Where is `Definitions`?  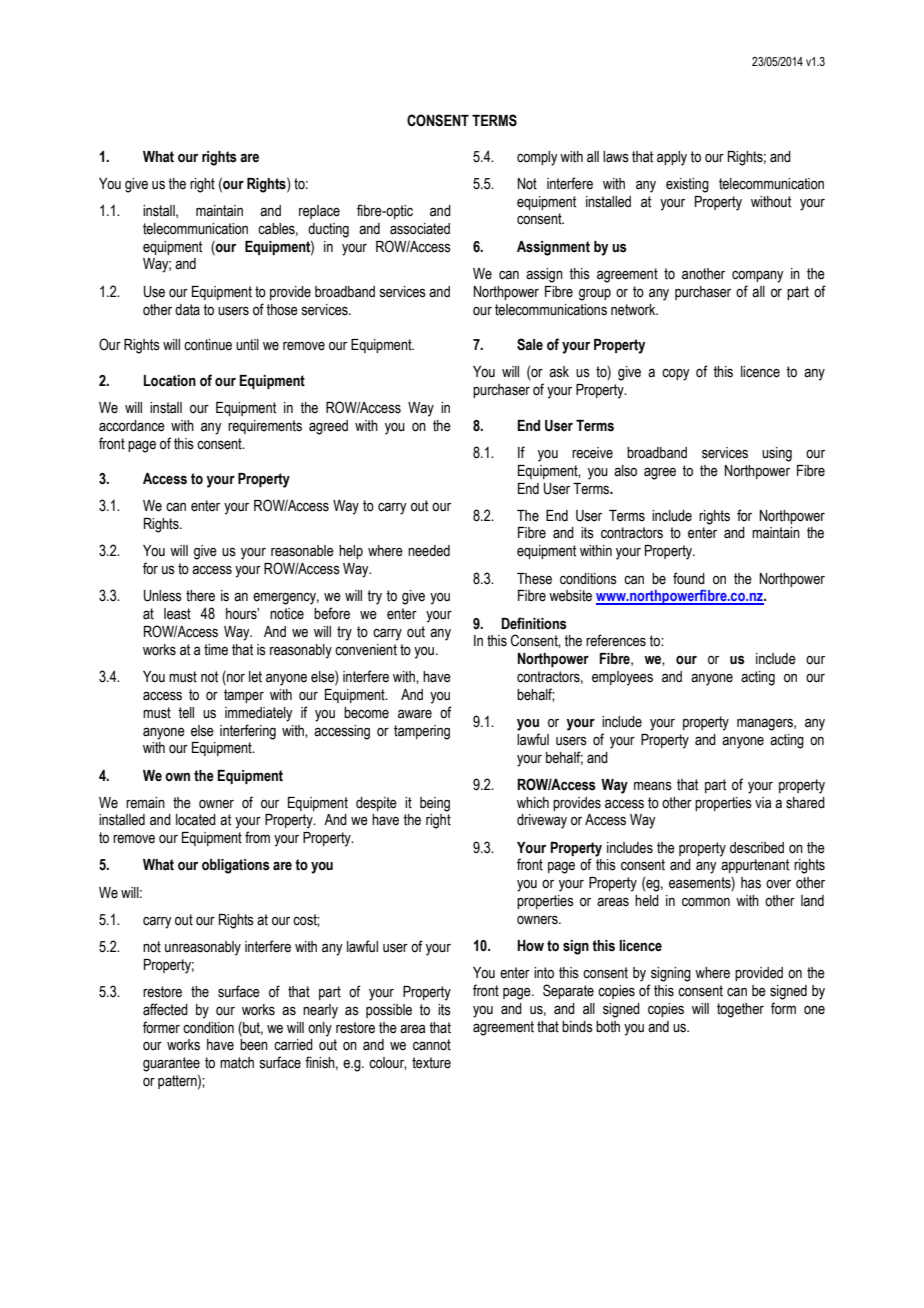 Definitions is located at coordinates (534, 623).
